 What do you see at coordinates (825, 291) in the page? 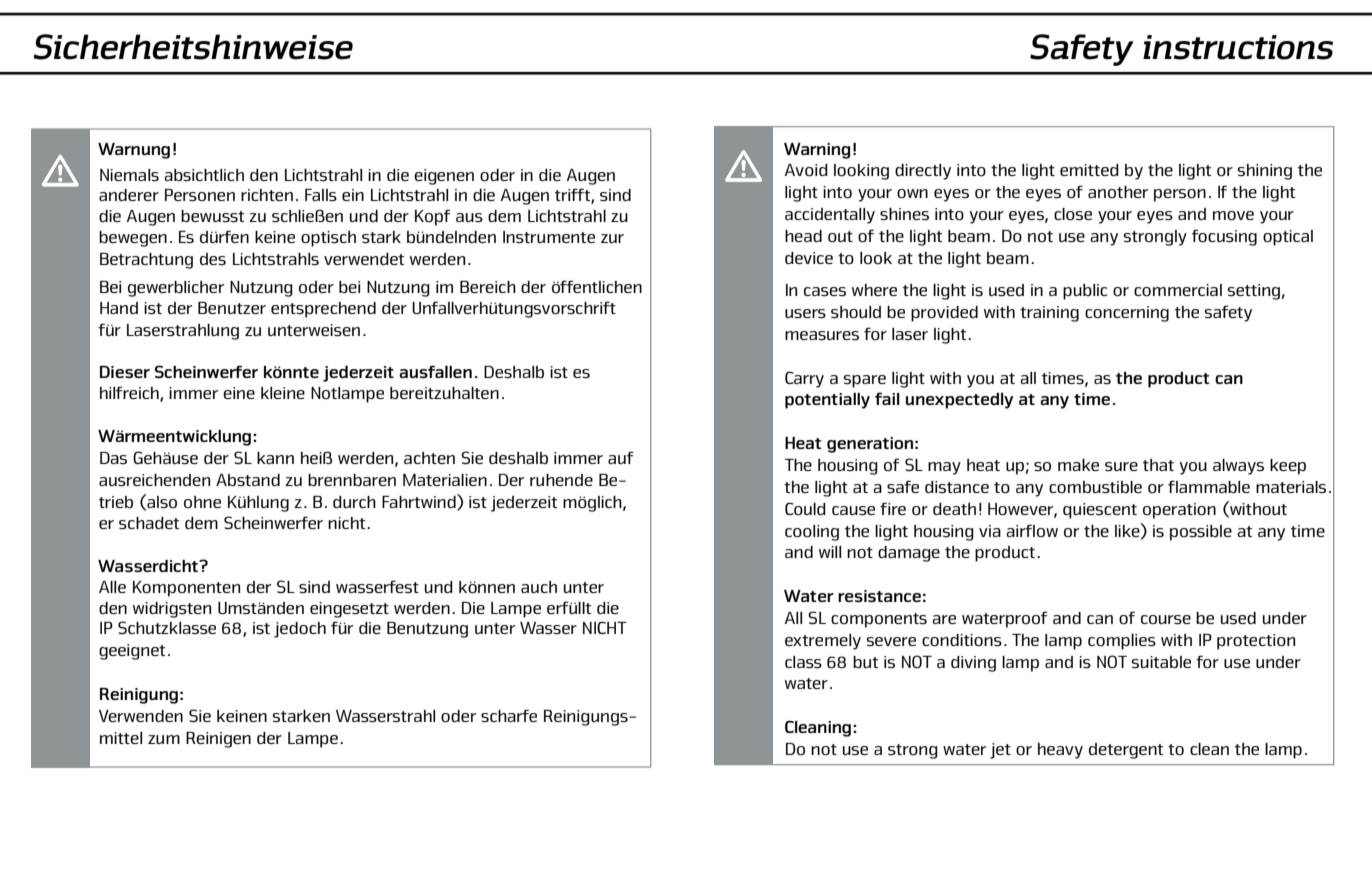
I see `cases` at bounding box center [825, 291].
